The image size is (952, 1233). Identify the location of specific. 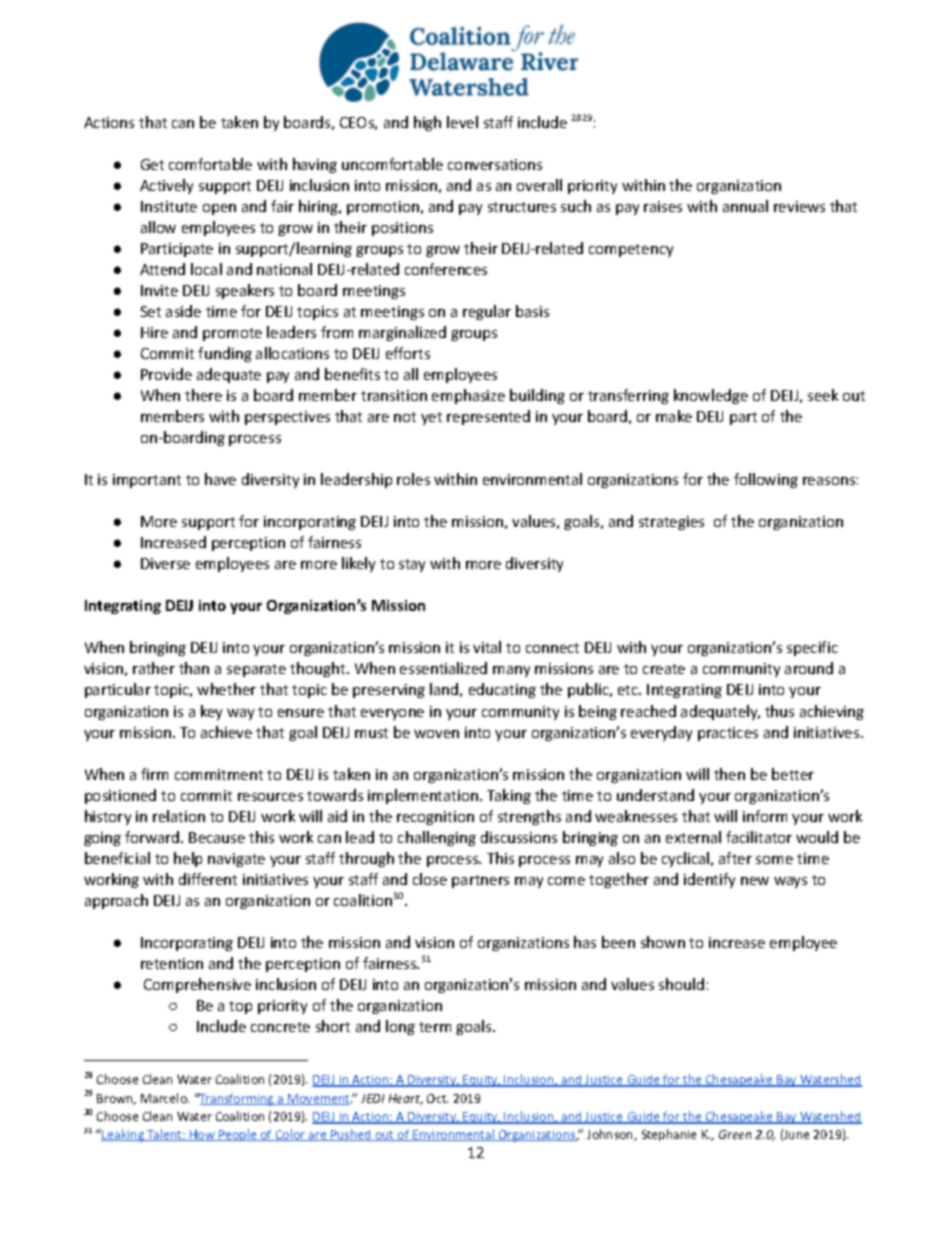
(812, 648).
